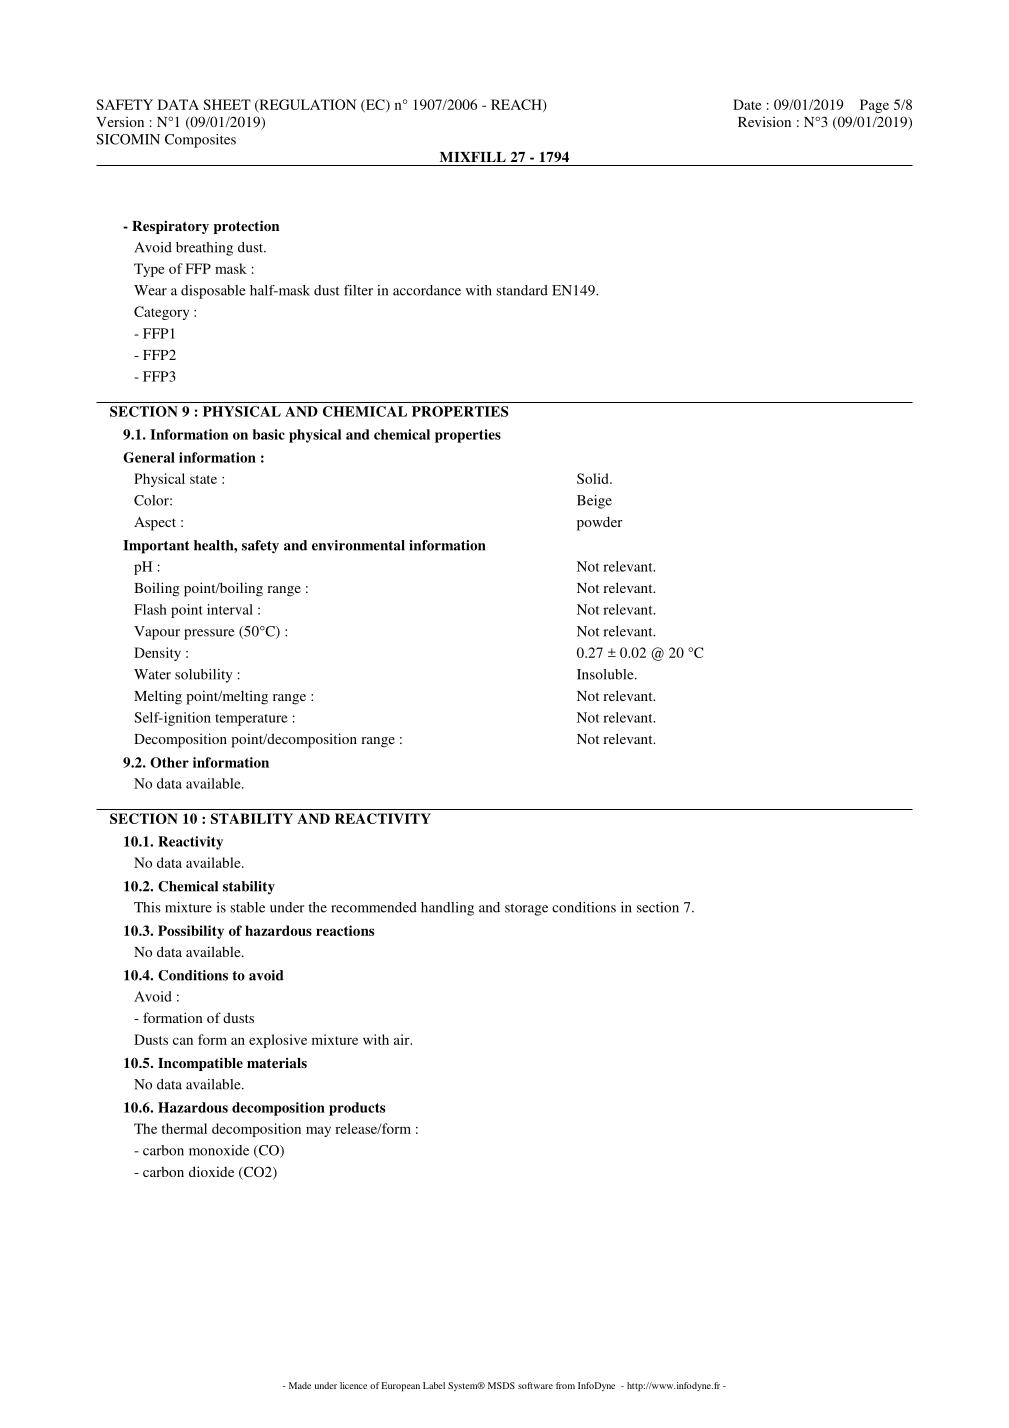 This screenshot has width=1009, height=1428. Describe the element at coordinates (764, 121) in the screenshot. I see `Revision` at that location.
